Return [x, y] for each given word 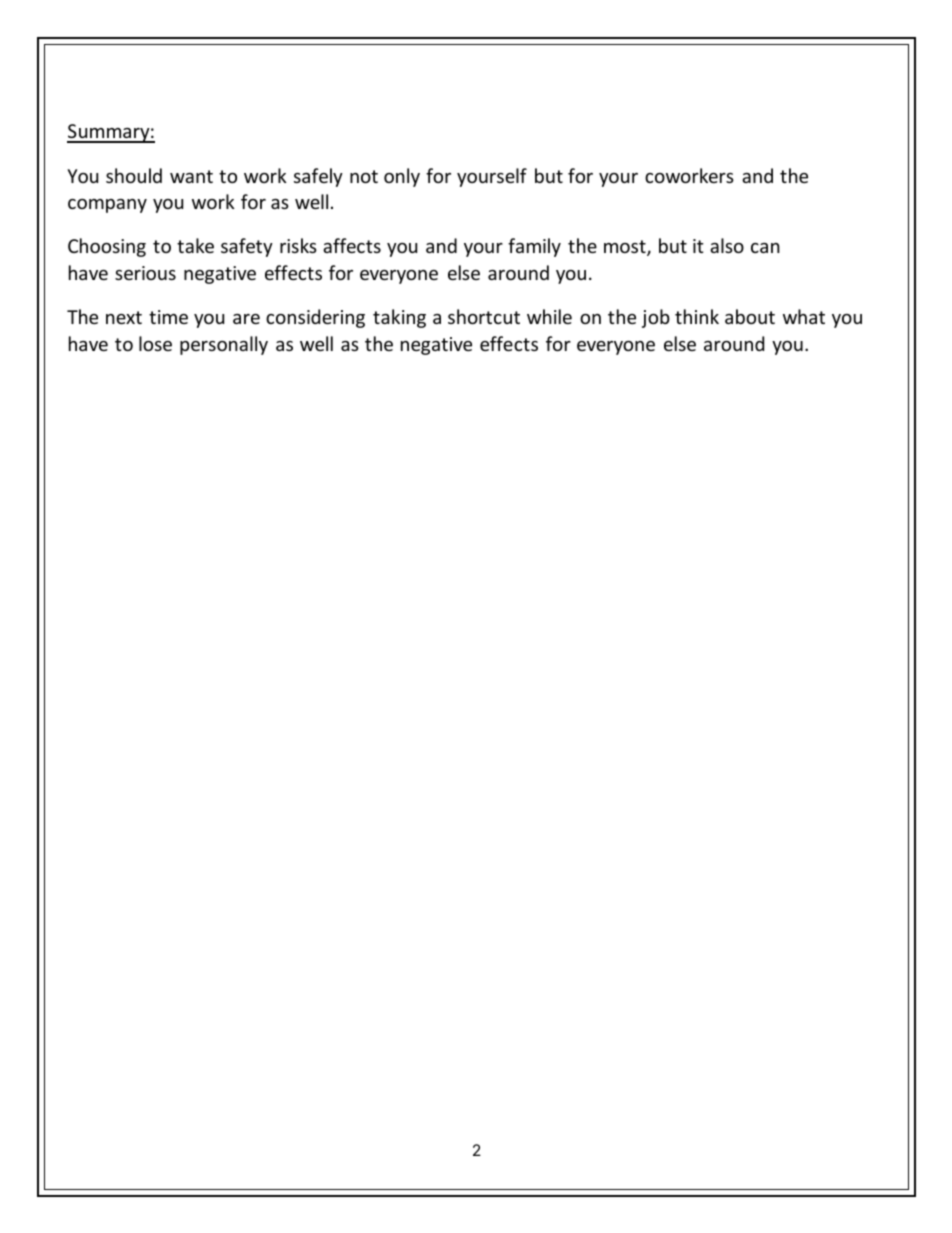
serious [145, 273]
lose [155, 343]
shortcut [484, 316]
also [727, 245]
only [402, 177]
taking [399, 318]
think [697, 316]
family [534, 247]
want [191, 176]
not [364, 176]
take [195, 245]
